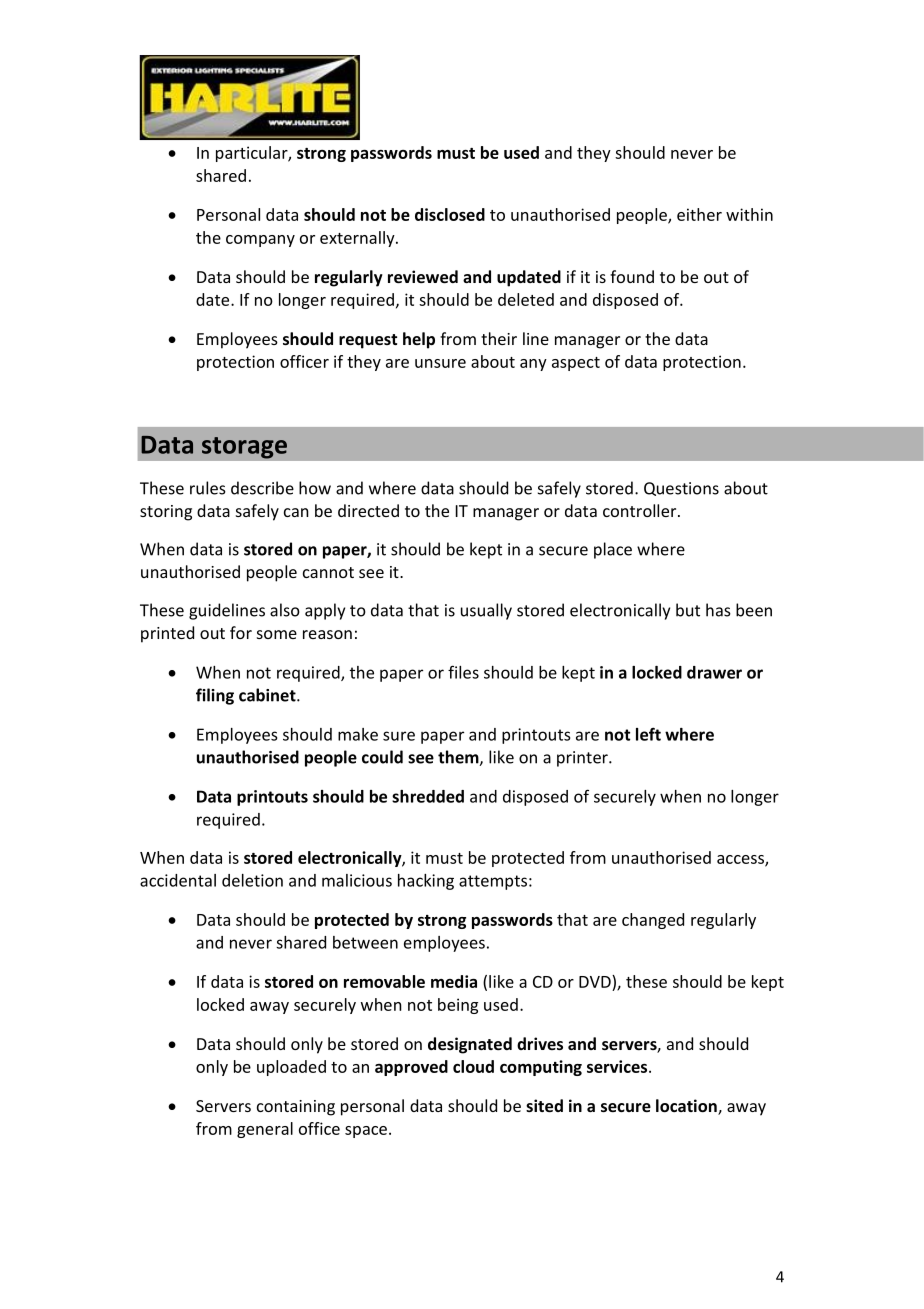 The image size is (924, 1309). I want to click on directed, so click(368, 510).
